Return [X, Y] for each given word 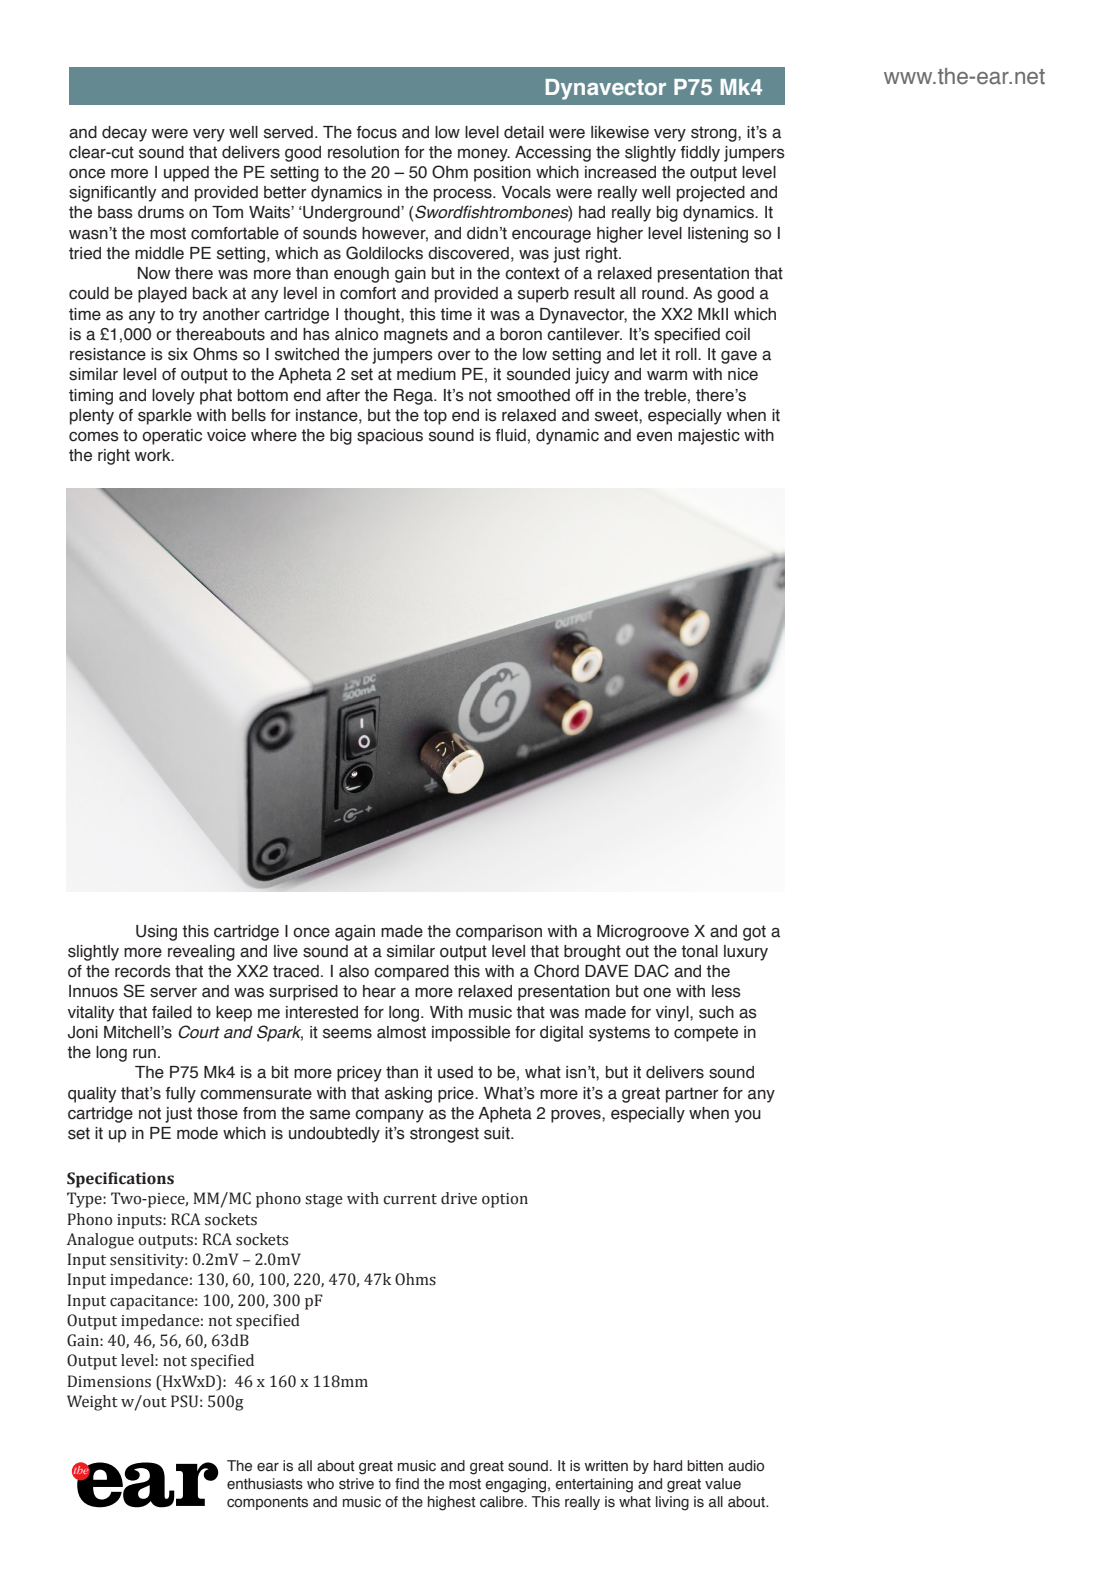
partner [692, 1095]
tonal [699, 951]
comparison [499, 933]
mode [197, 1133]
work [154, 455]
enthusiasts [265, 1484]
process [464, 195]
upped [186, 174]
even [654, 437]
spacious [390, 437]
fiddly [700, 154]
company [389, 1116]
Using [156, 933]
